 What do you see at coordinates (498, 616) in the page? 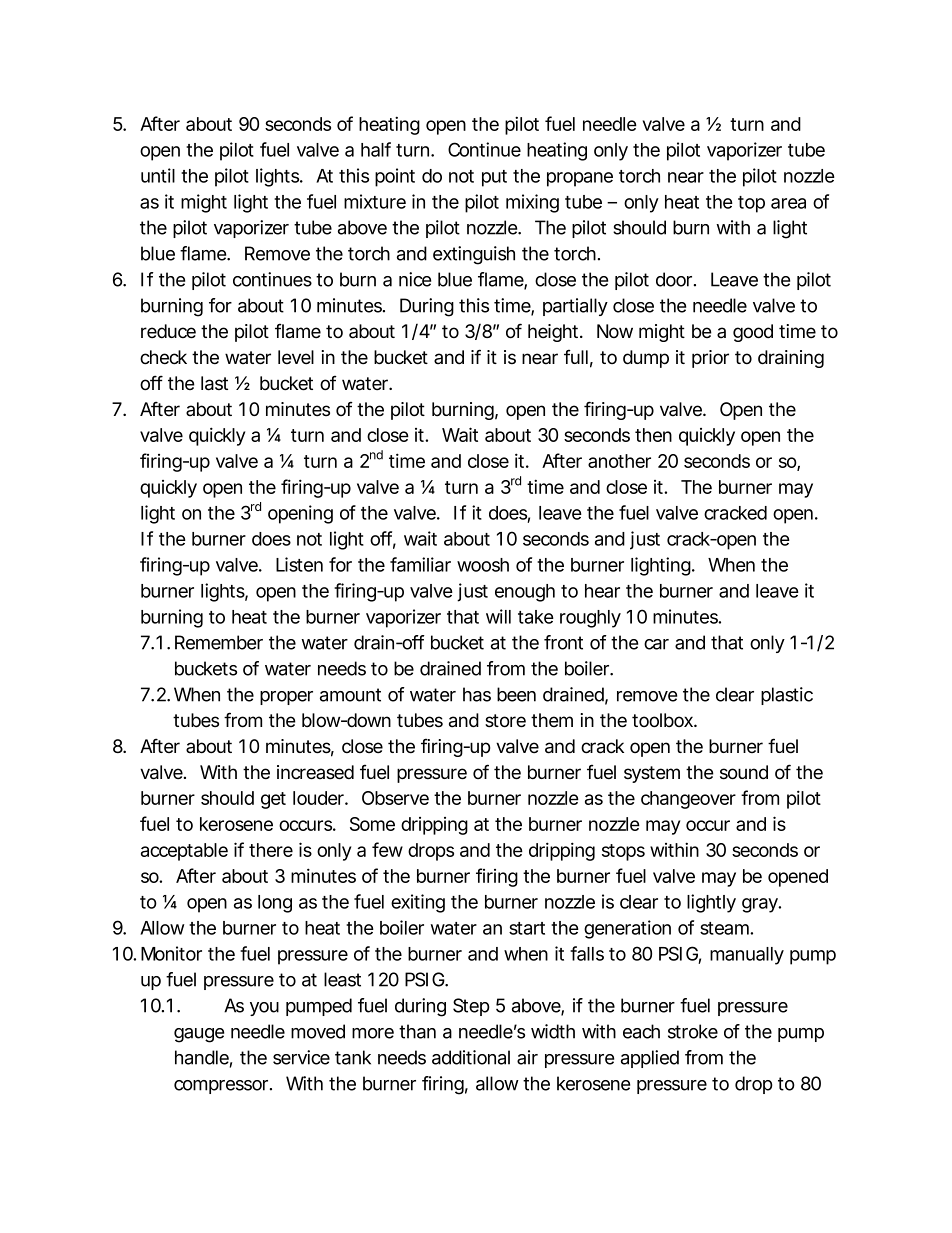
I see `will` at bounding box center [498, 616].
